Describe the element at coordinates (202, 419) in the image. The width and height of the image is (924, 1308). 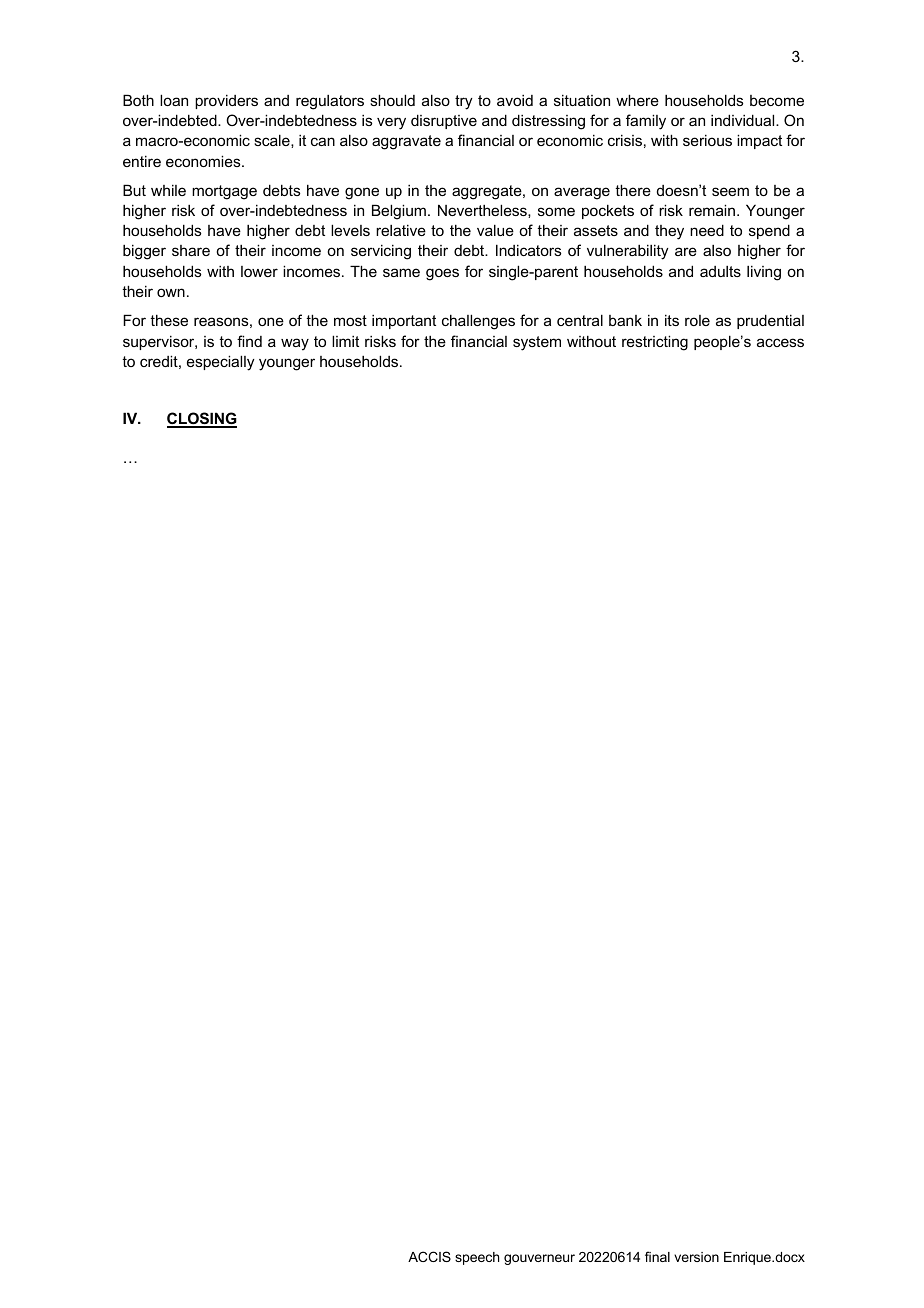
I see `CLOSING` at that location.
